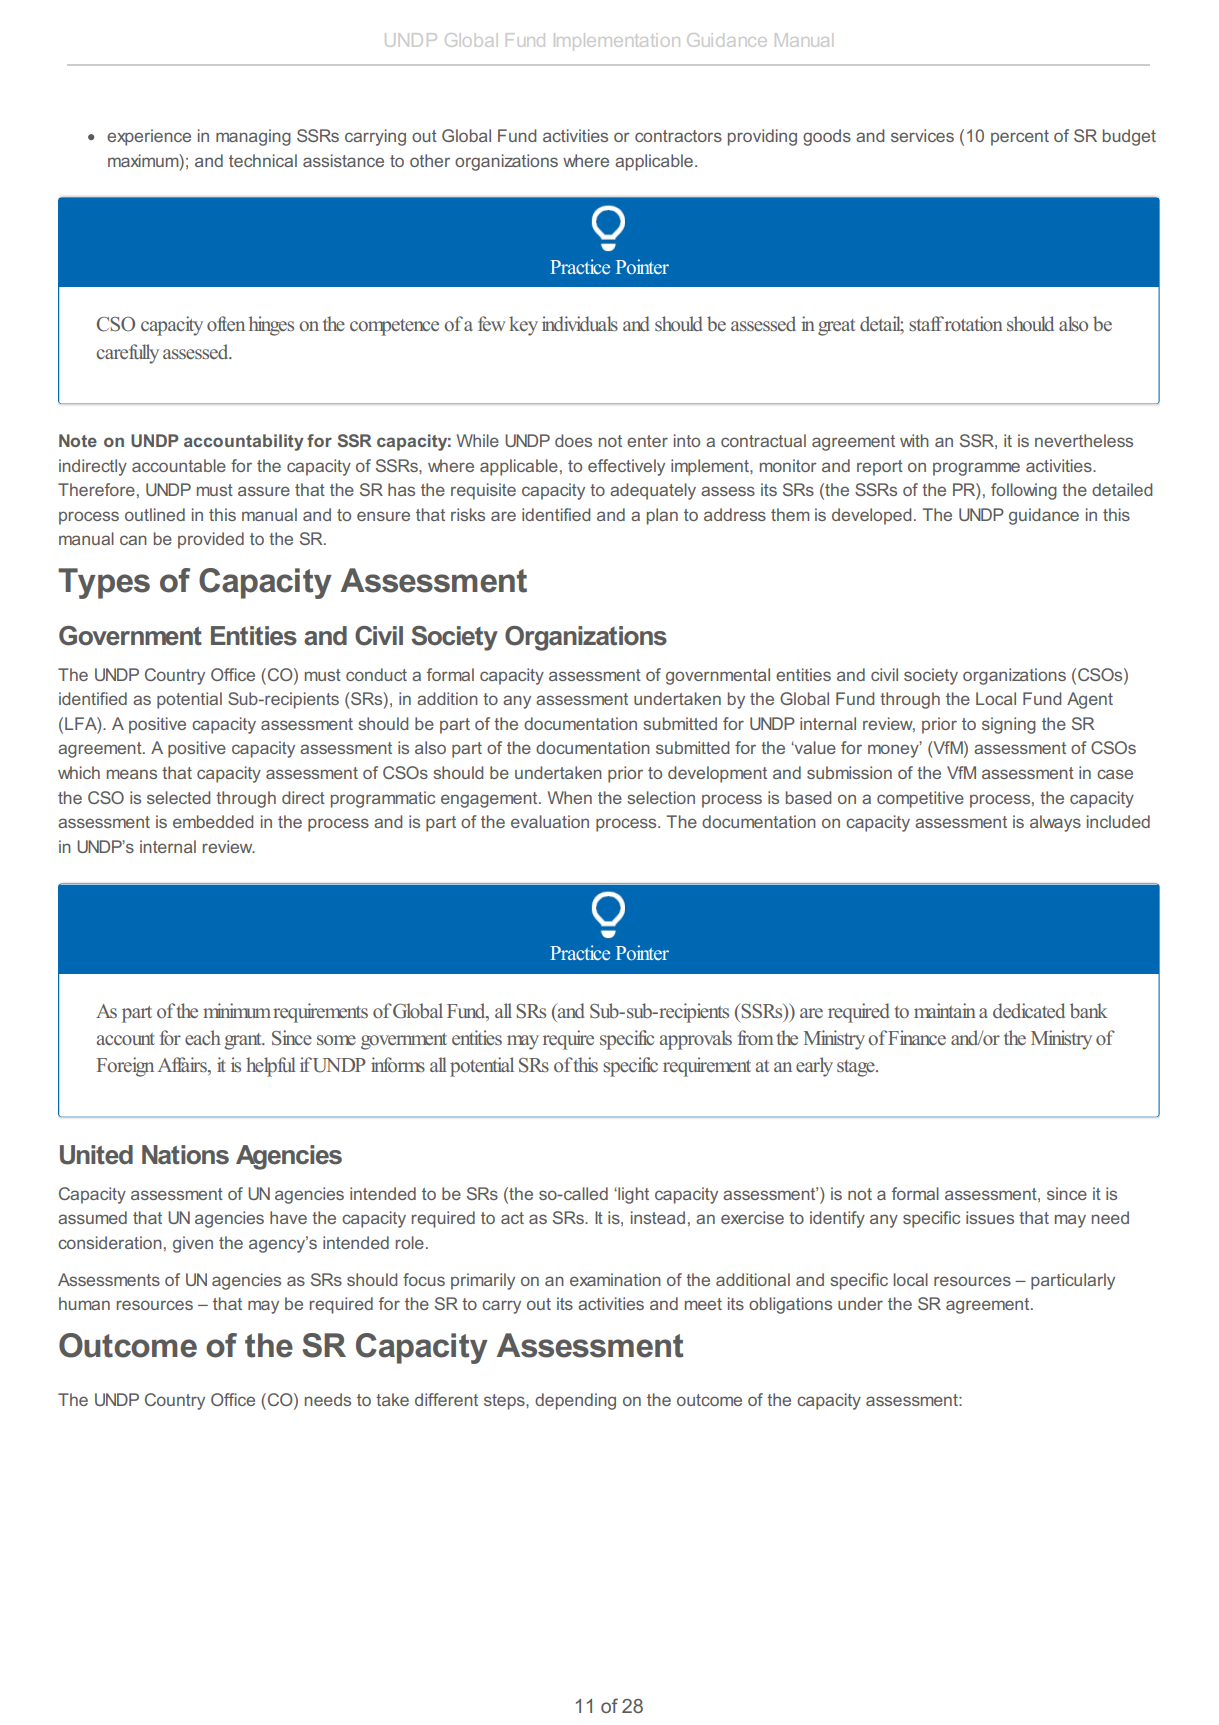 Image resolution: width=1219 pixels, height=1725 pixels. What do you see at coordinates (570, 797) in the screenshot?
I see `When` at bounding box center [570, 797].
